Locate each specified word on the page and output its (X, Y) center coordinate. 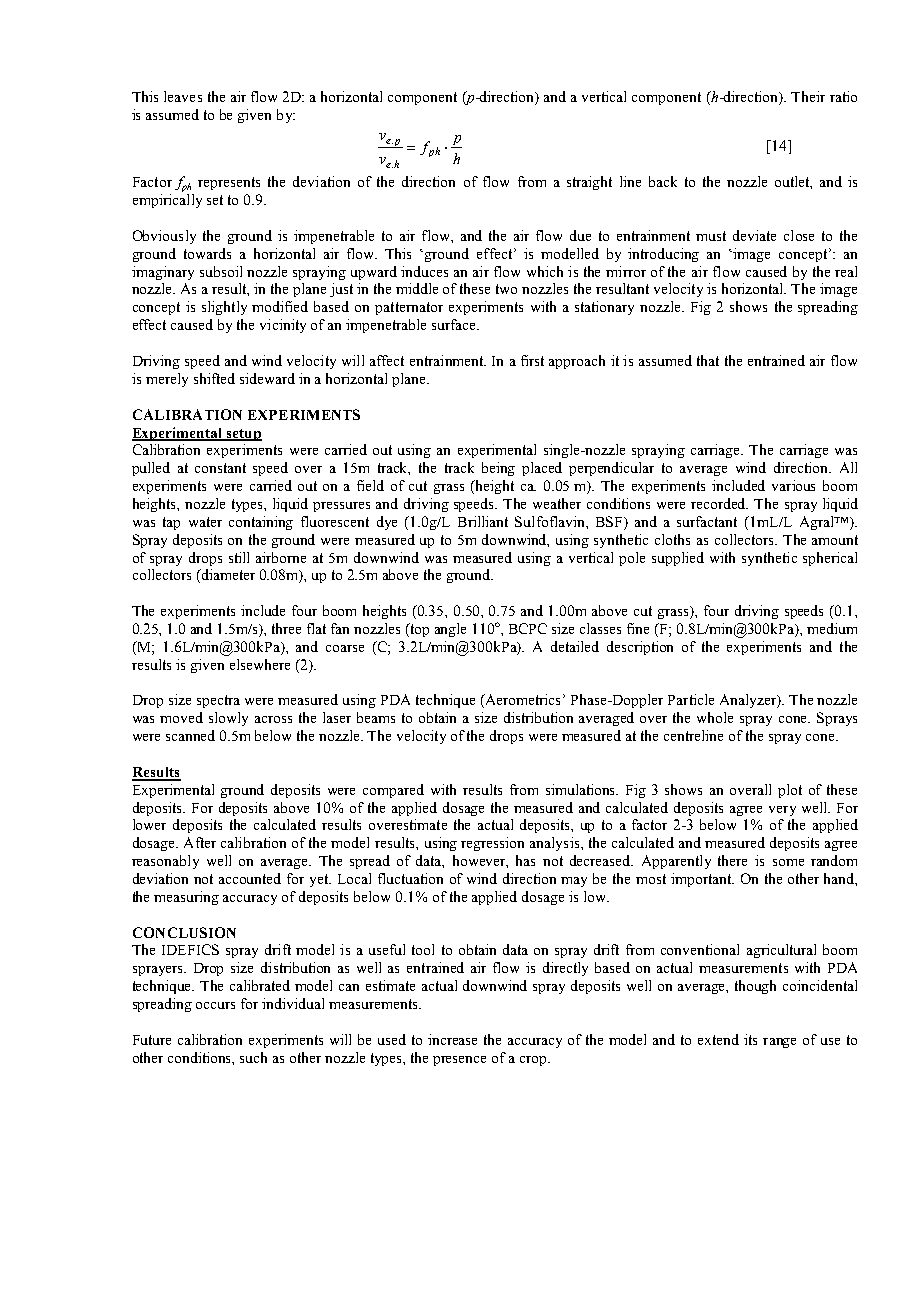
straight (589, 183)
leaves (183, 96)
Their (808, 96)
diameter (227, 574)
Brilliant (483, 521)
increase (452, 1039)
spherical (830, 559)
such (253, 1057)
